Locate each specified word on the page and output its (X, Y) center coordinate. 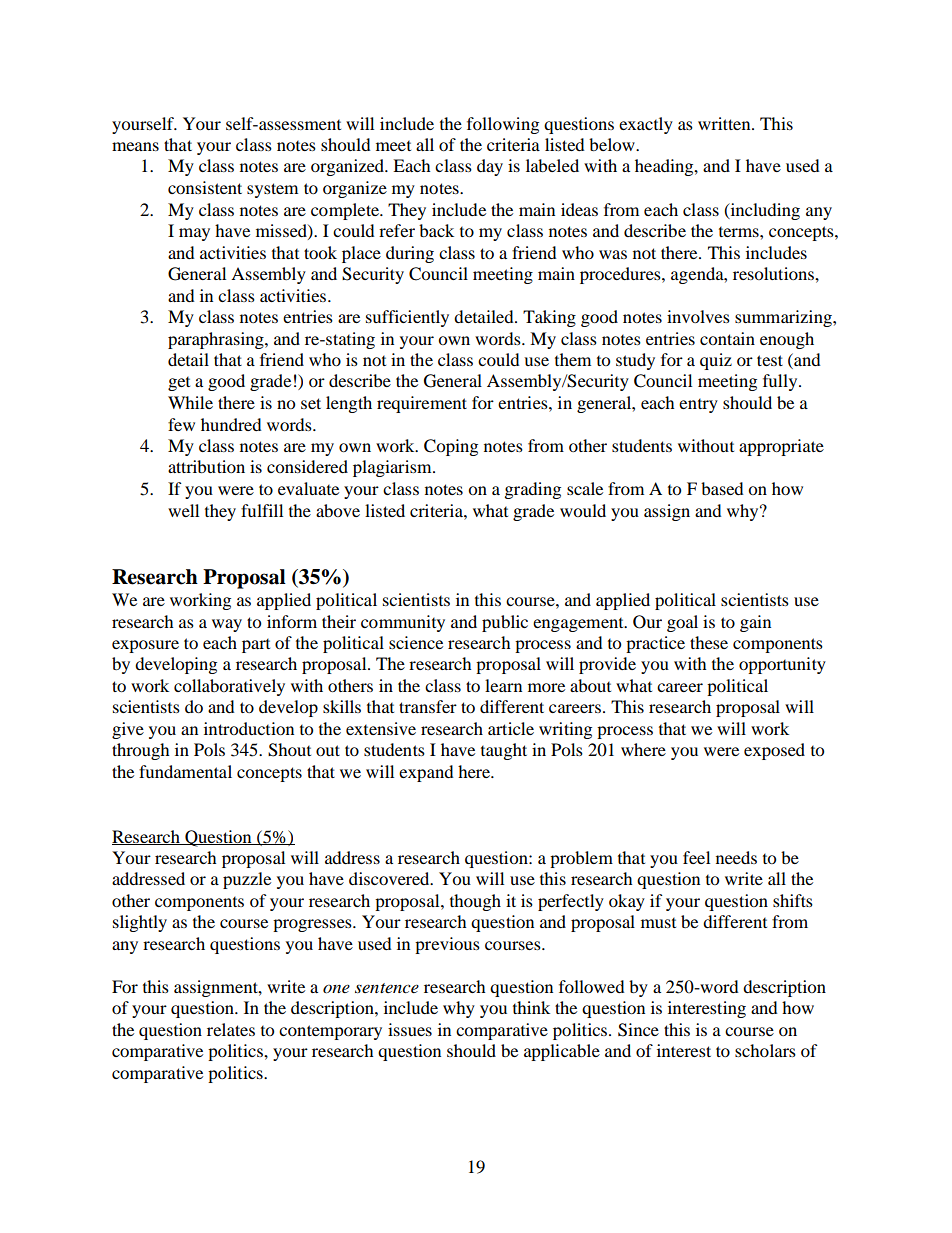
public (505, 623)
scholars (765, 1050)
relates (231, 1029)
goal (682, 623)
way (227, 625)
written (725, 123)
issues (410, 1029)
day (490, 167)
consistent (205, 187)
